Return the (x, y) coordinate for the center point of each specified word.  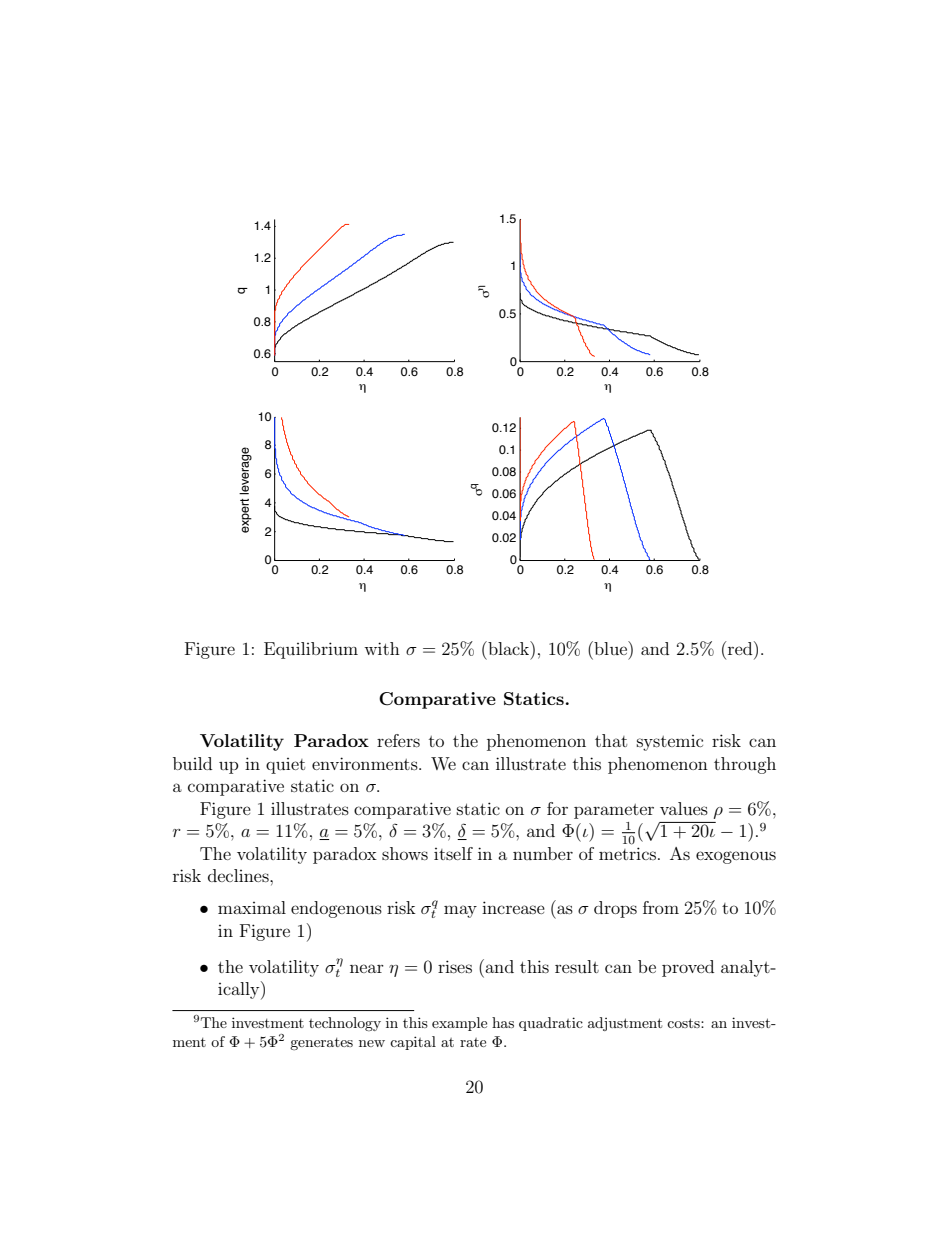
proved (688, 968)
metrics (627, 853)
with (382, 648)
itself (453, 853)
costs (684, 1023)
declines (239, 875)
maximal (252, 907)
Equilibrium (311, 650)
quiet (285, 766)
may (460, 911)
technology (345, 1024)
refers (398, 740)
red (741, 648)
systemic (670, 743)
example (459, 1024)
